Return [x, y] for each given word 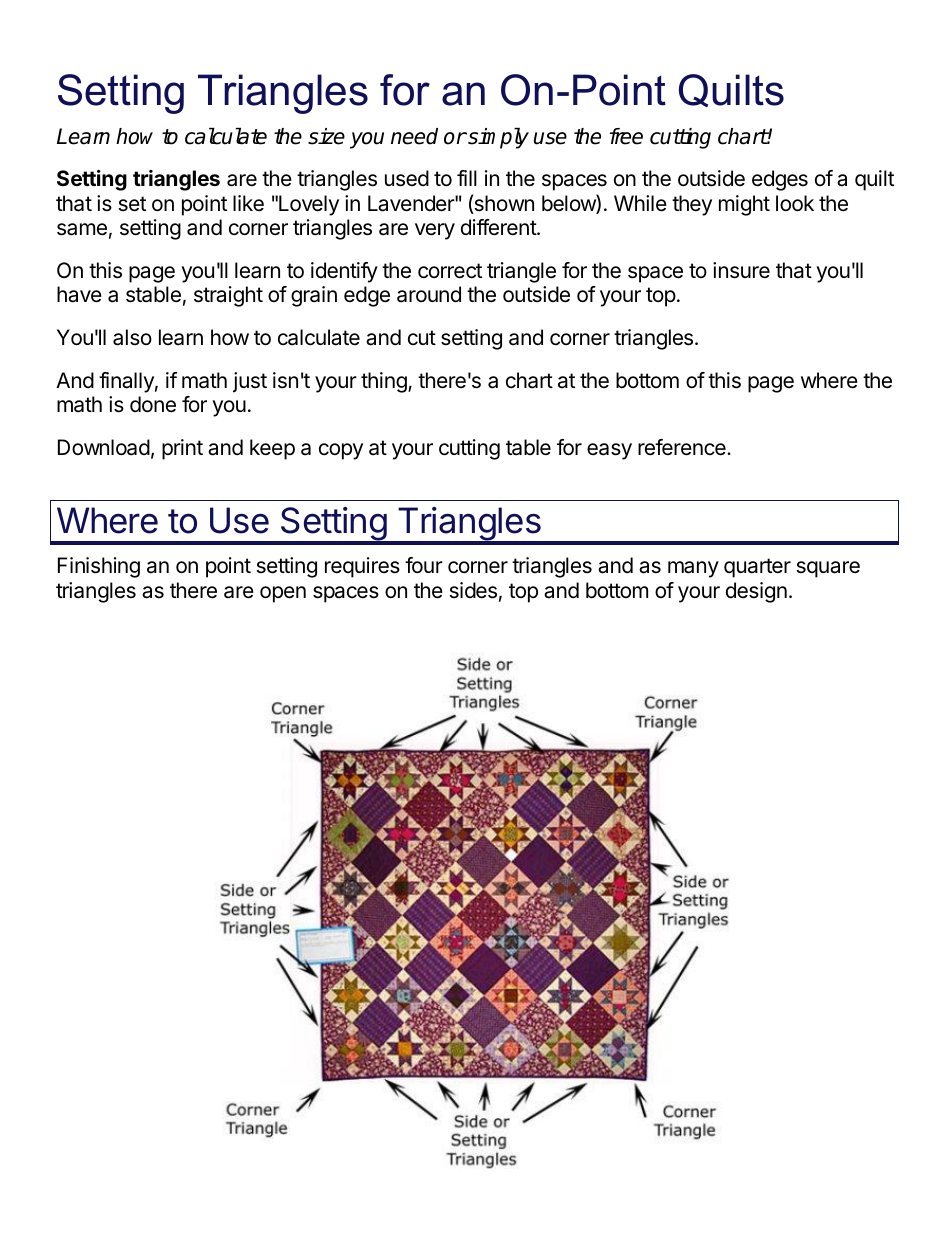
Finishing [99, 567]
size [326, 136]
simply [497, 138]
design [756, 592]
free [626, 136]
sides [473, 590]
